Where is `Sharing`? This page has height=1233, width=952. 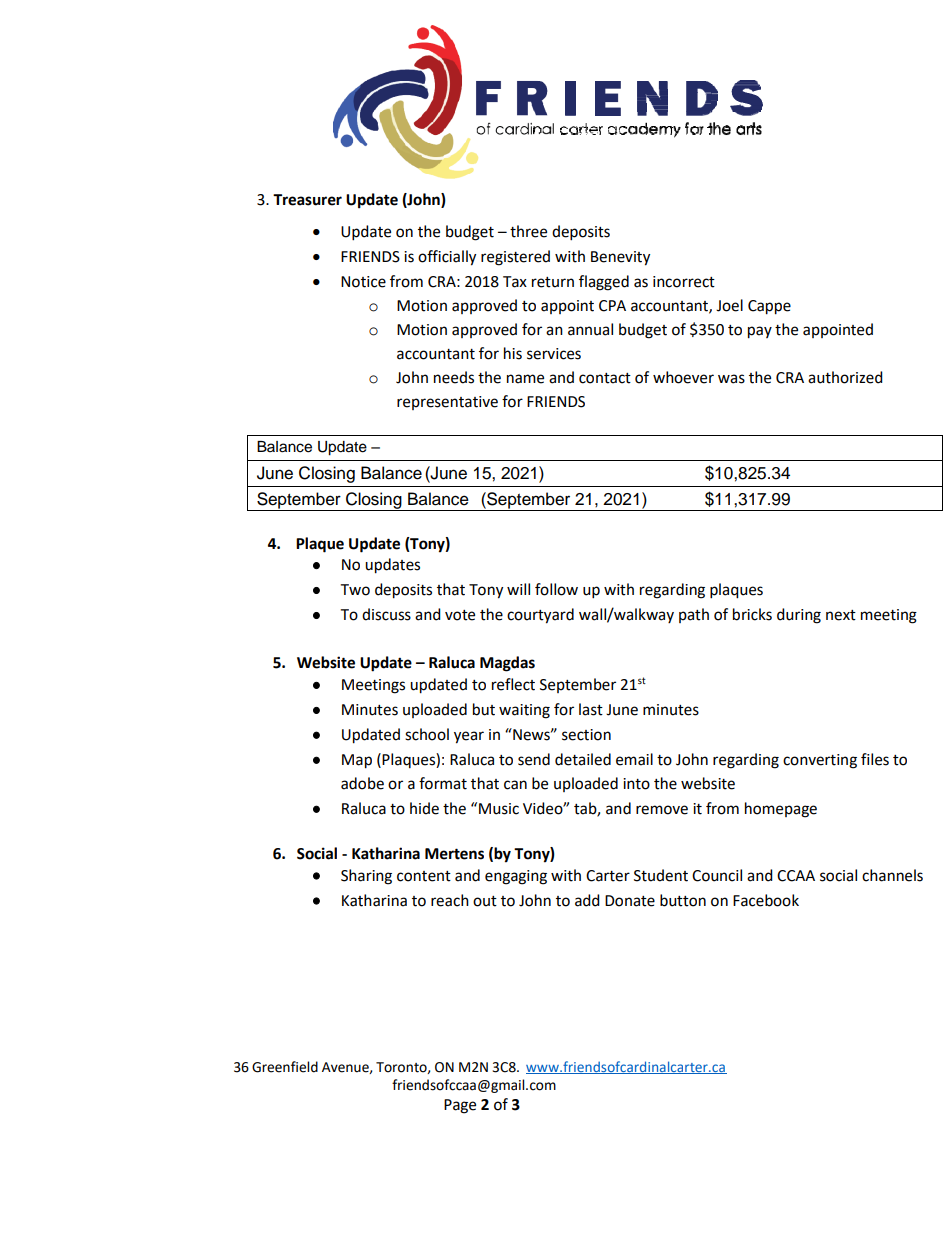
Sharing is located at coordinates (366, 877).
